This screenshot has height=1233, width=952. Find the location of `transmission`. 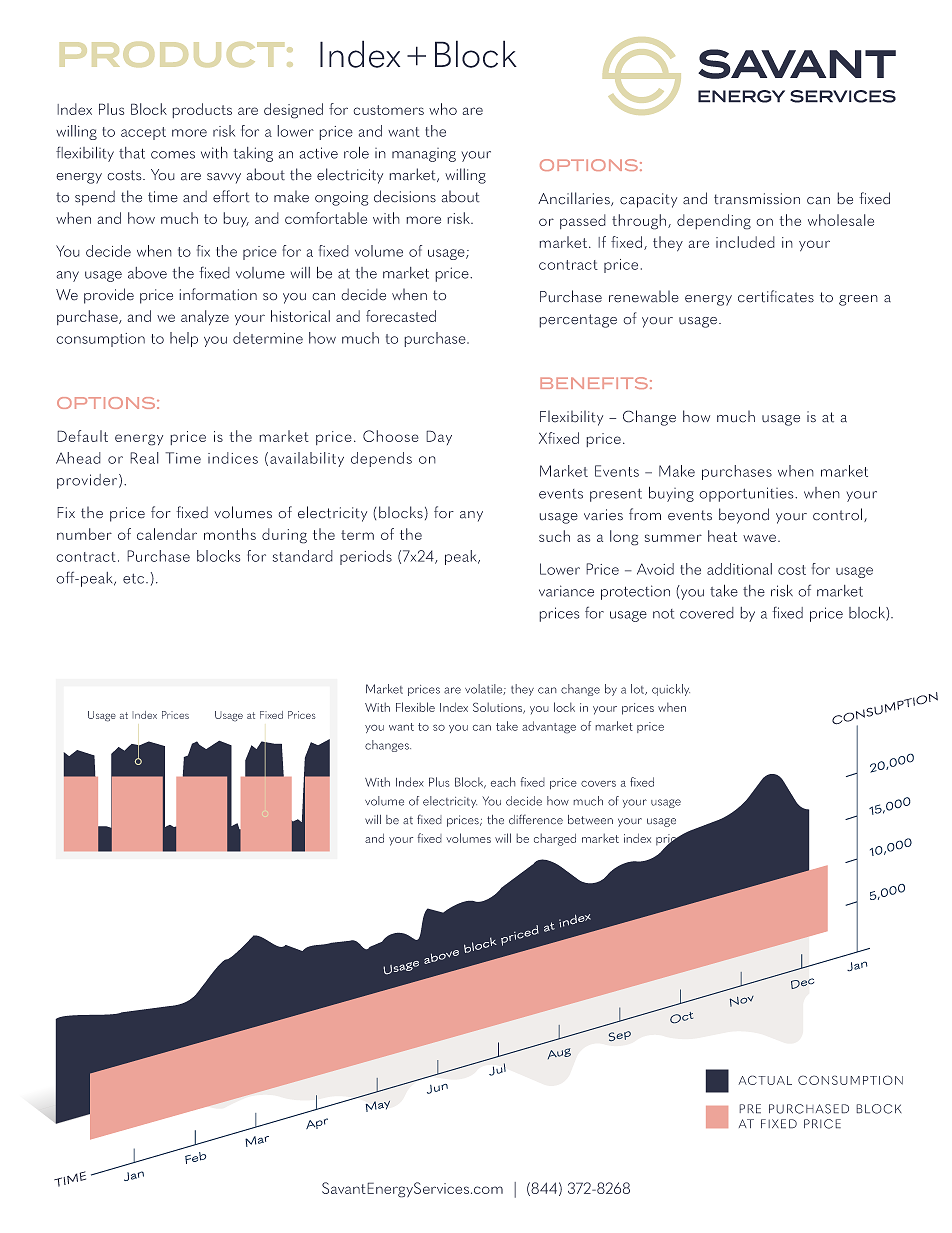

transmission is located at coordinates (757, 199).
